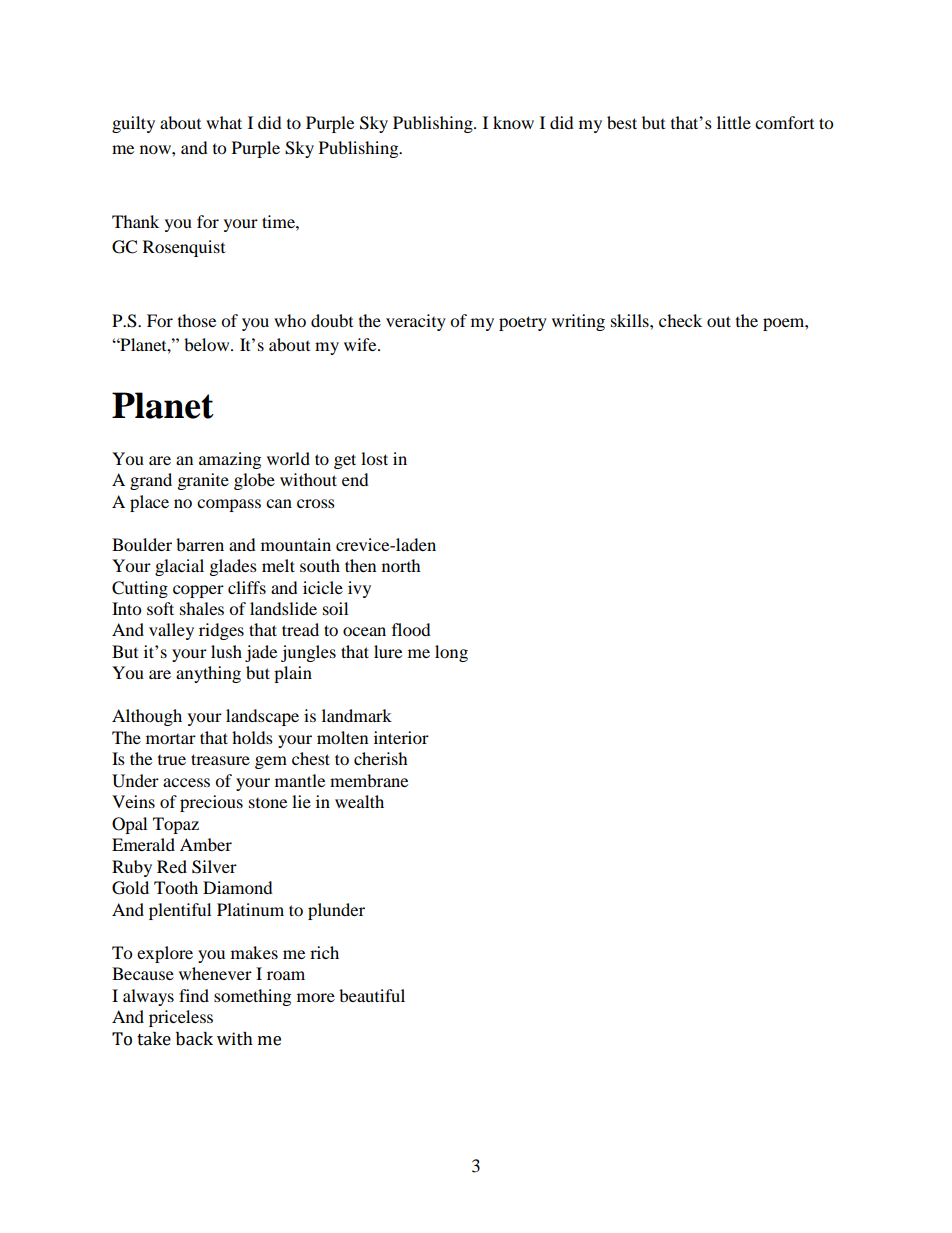  What do you see at coordinates (194, 995) in the screenshot?
I see `find` at bounding box center [194, 995].
